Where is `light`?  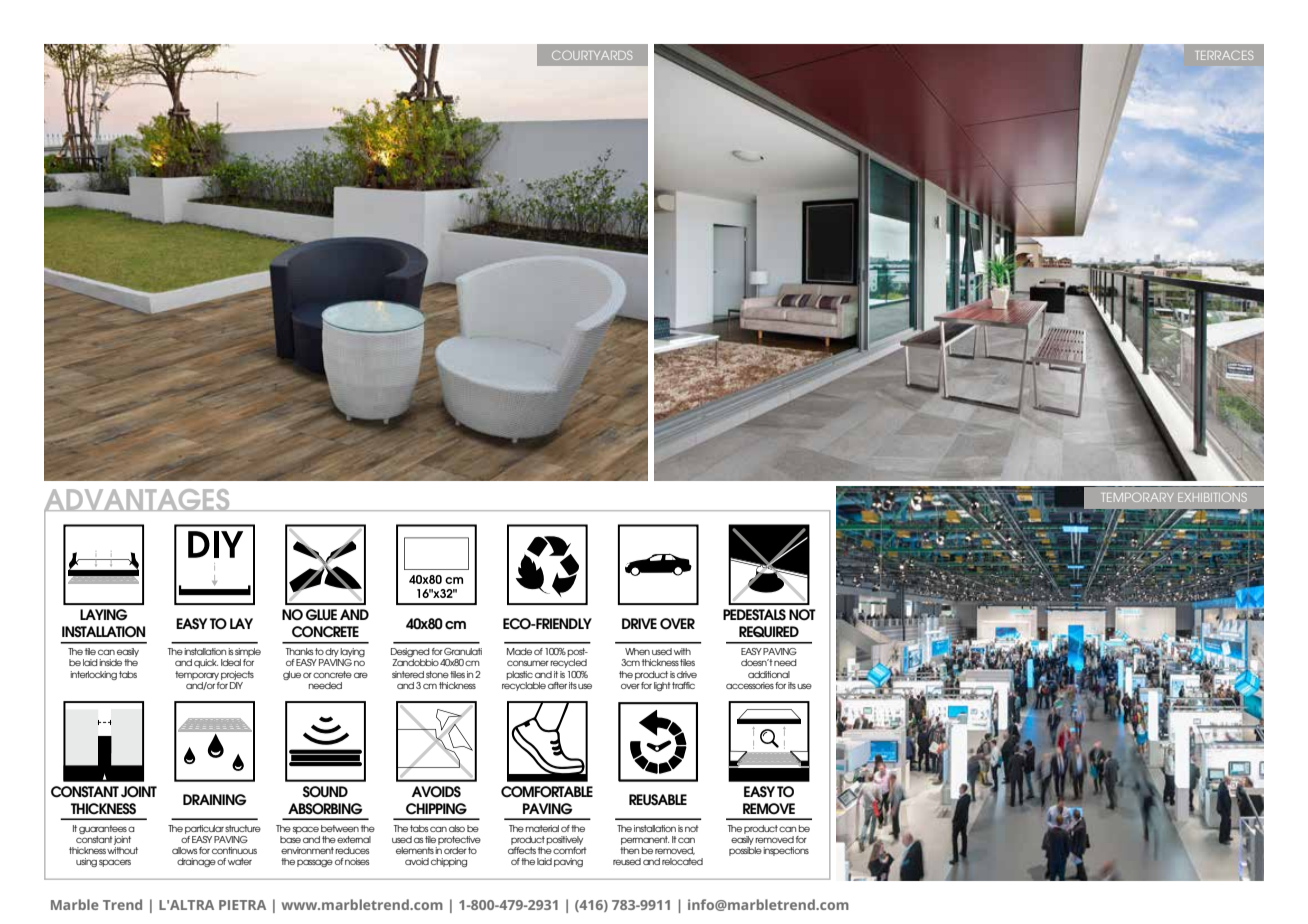
light is located at coordinates (662, 686).
